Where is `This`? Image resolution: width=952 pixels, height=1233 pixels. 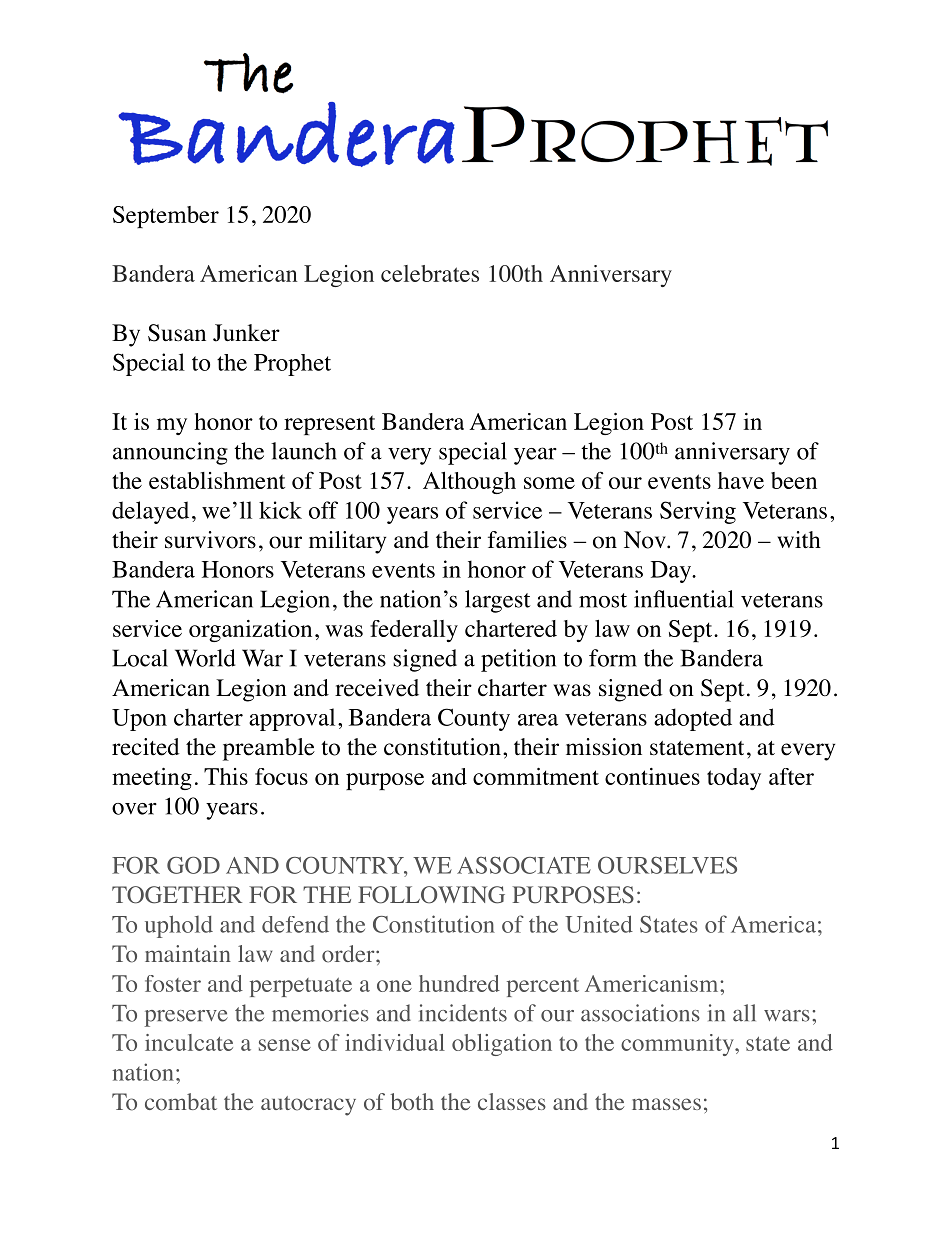 This is located at coordinates (226, 776).
